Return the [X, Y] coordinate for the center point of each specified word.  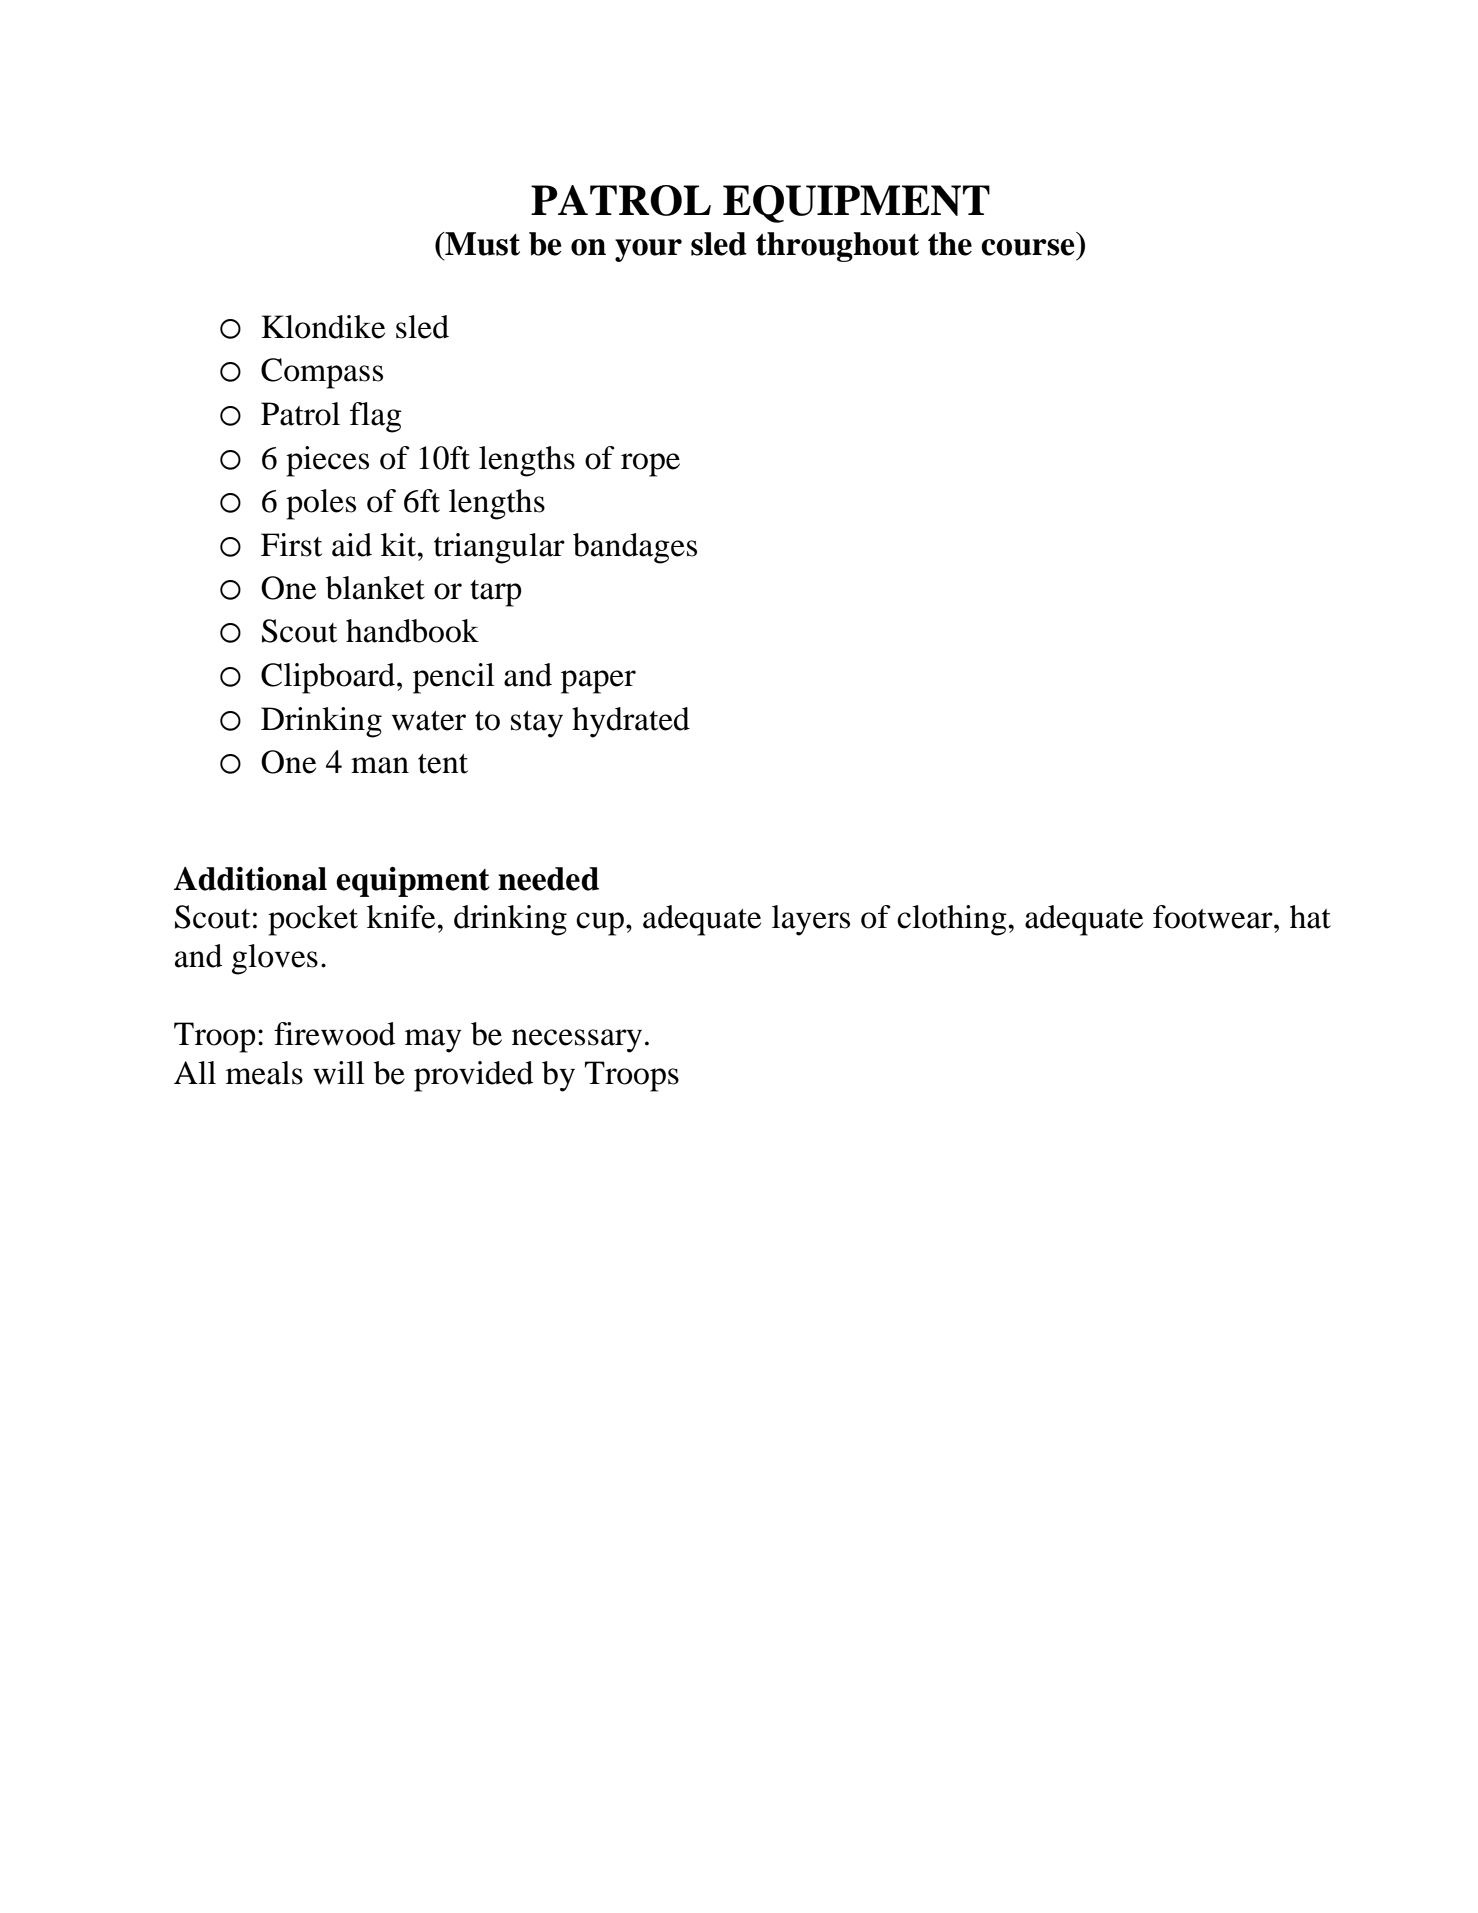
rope [650, 465]
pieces [327, 461]
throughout [837, 247]
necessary [577, 1041]
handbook [412, 631]
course [1028, 247]
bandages [635, 548]
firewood [334, 1034]
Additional [250, 879]
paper [598, 682]
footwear [1214, 917]
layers [811, 920]
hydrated [631, 722]
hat [1310, 917]
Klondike [323, 327]
